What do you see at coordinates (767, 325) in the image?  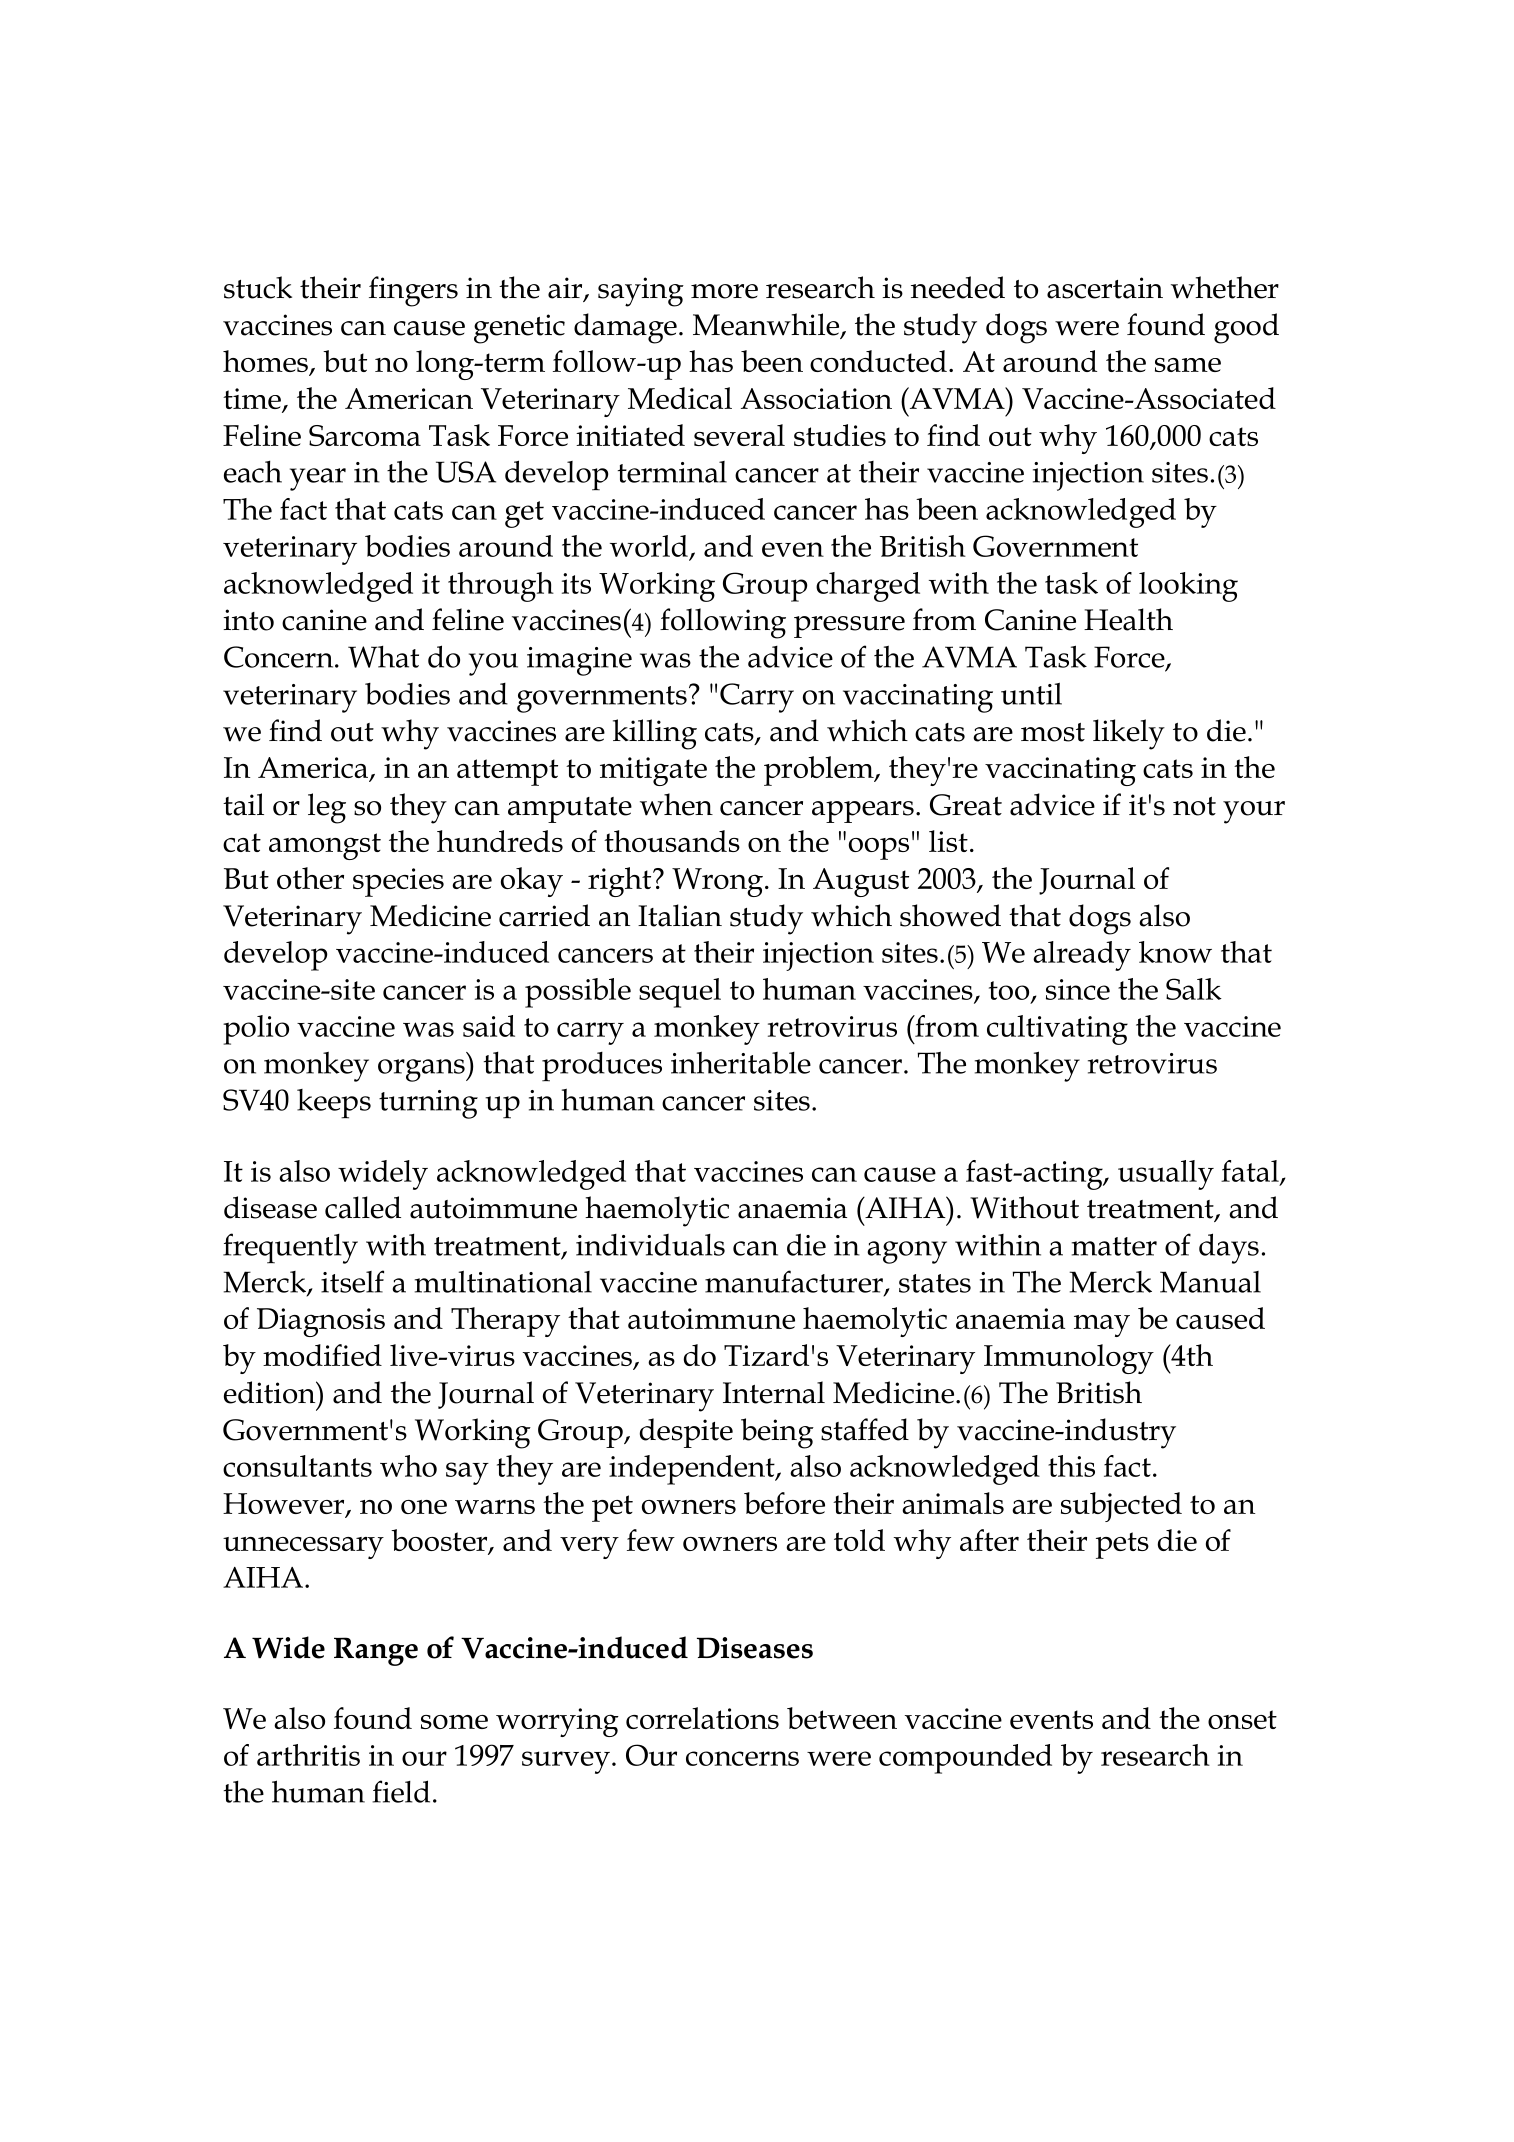 I see `Meanwhile` at bounding box center [767, 325].
